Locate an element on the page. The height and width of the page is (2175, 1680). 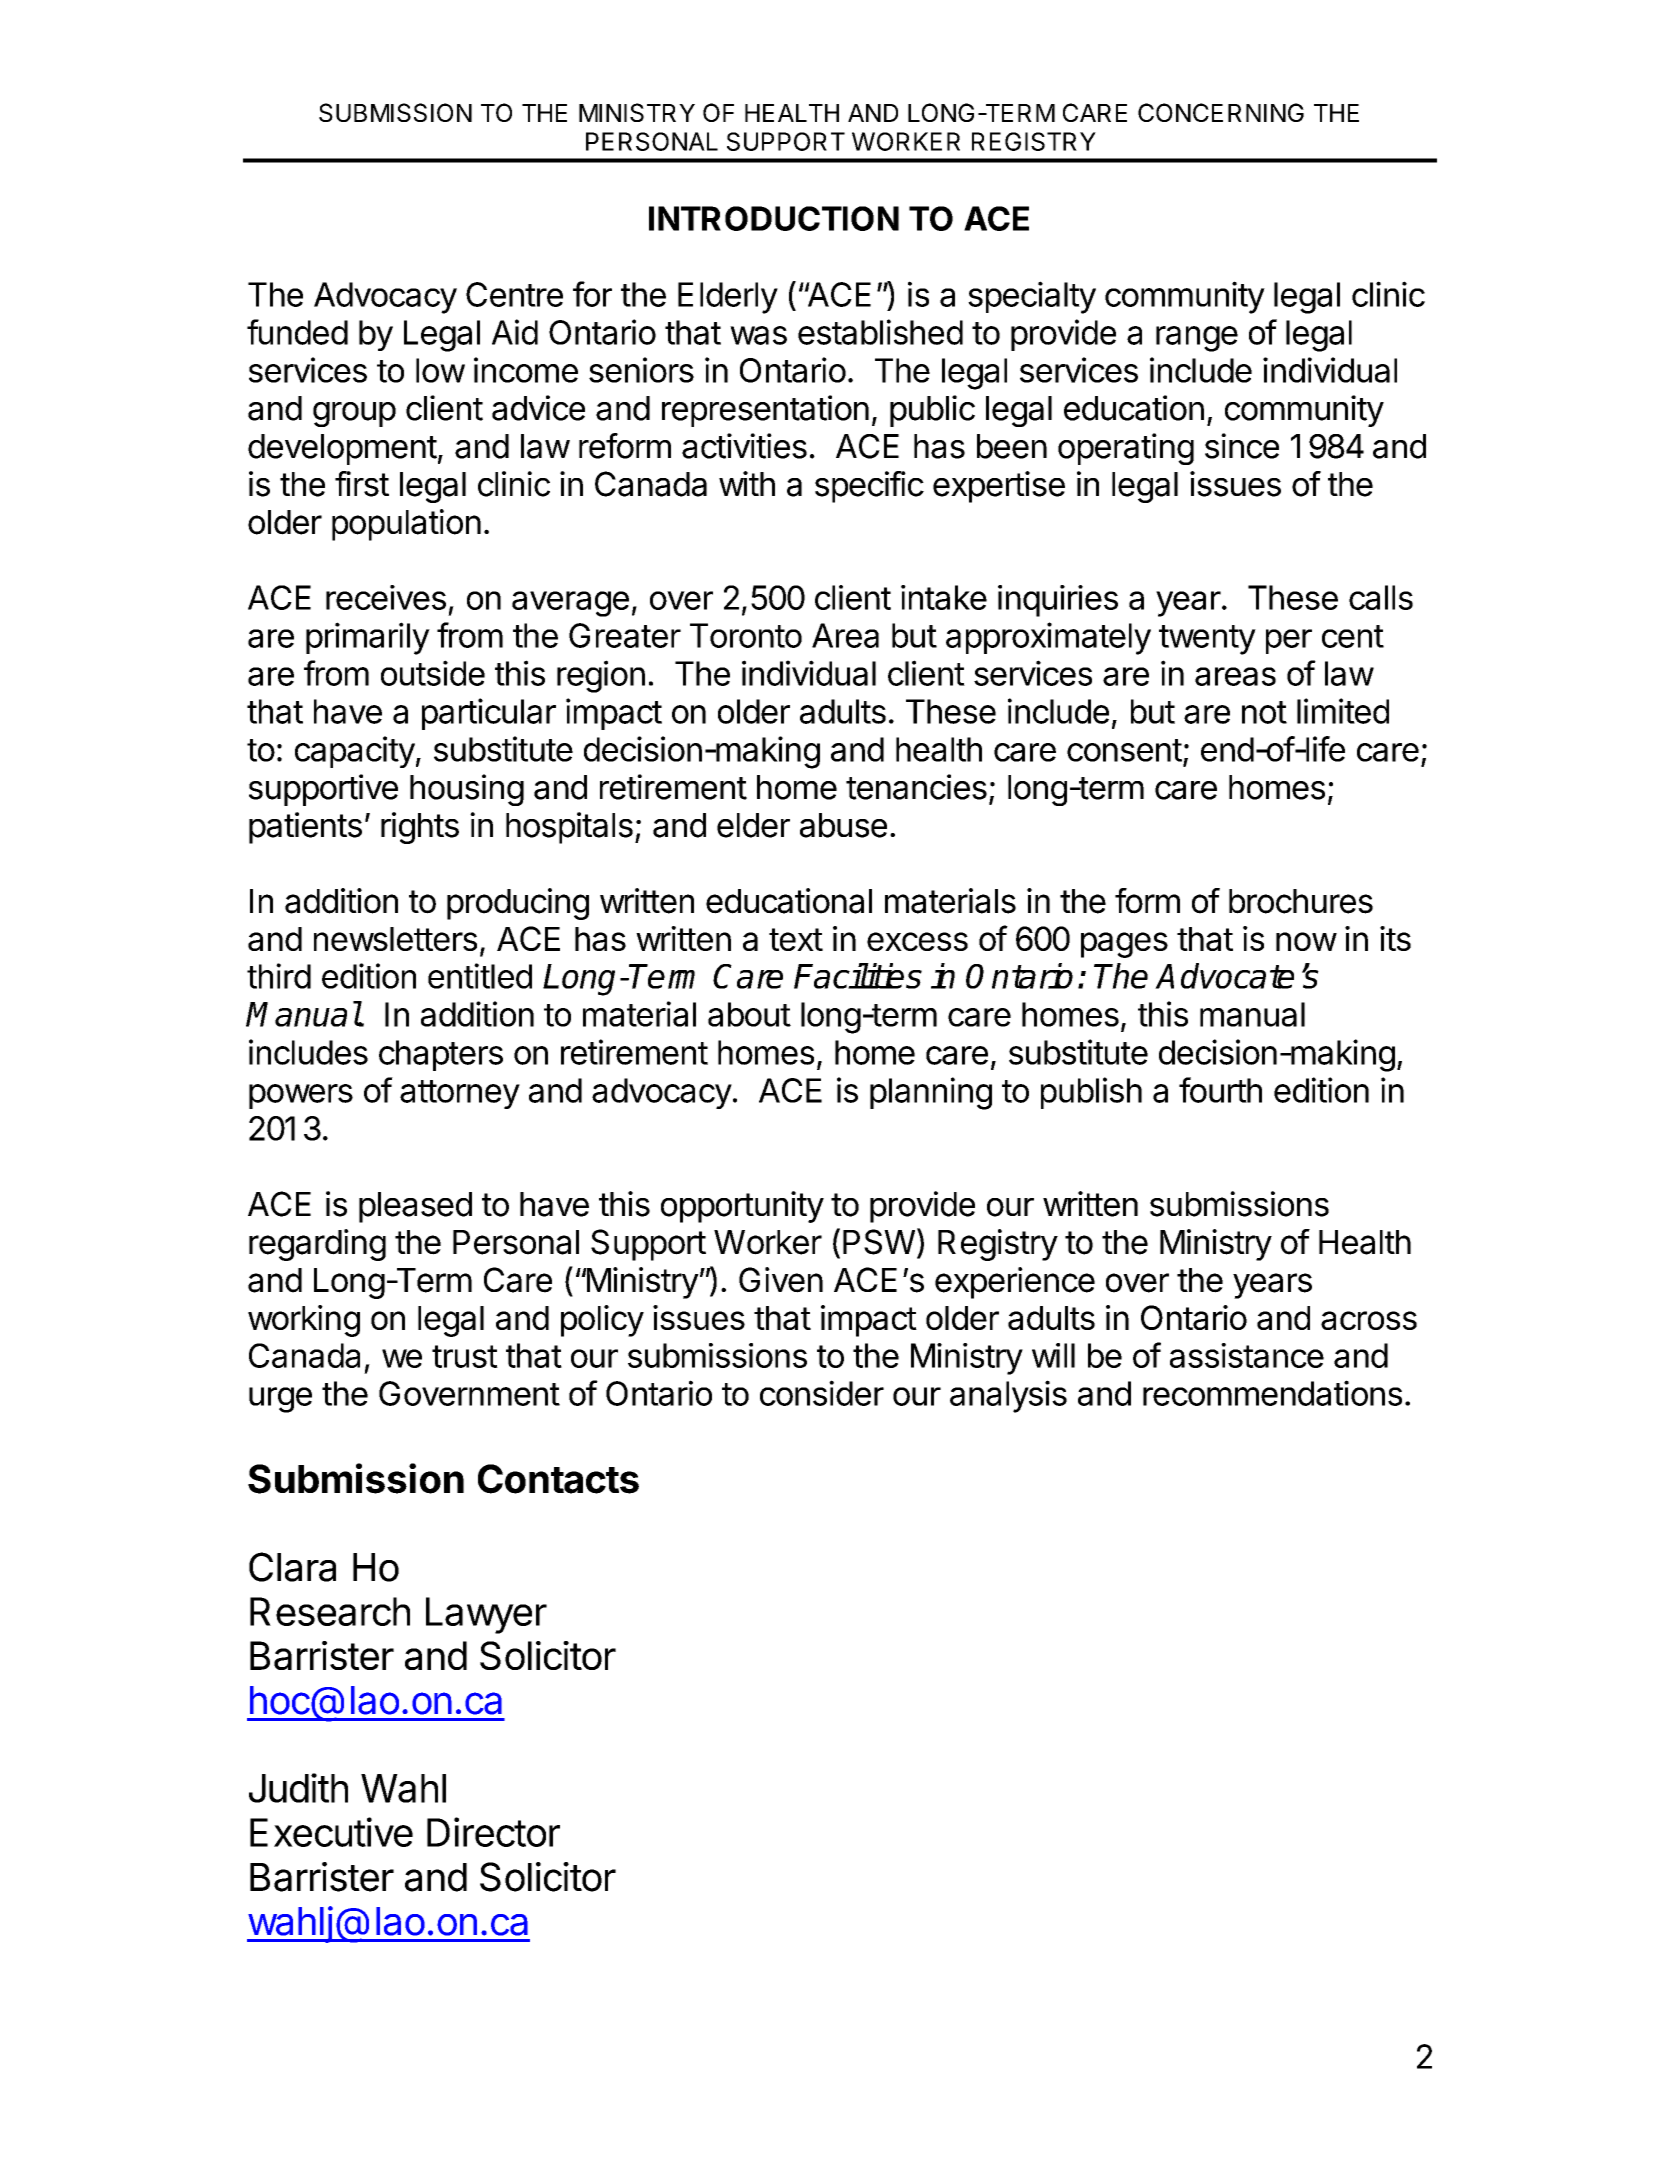
CONCERNING is located at coordinates (1221, 112).
